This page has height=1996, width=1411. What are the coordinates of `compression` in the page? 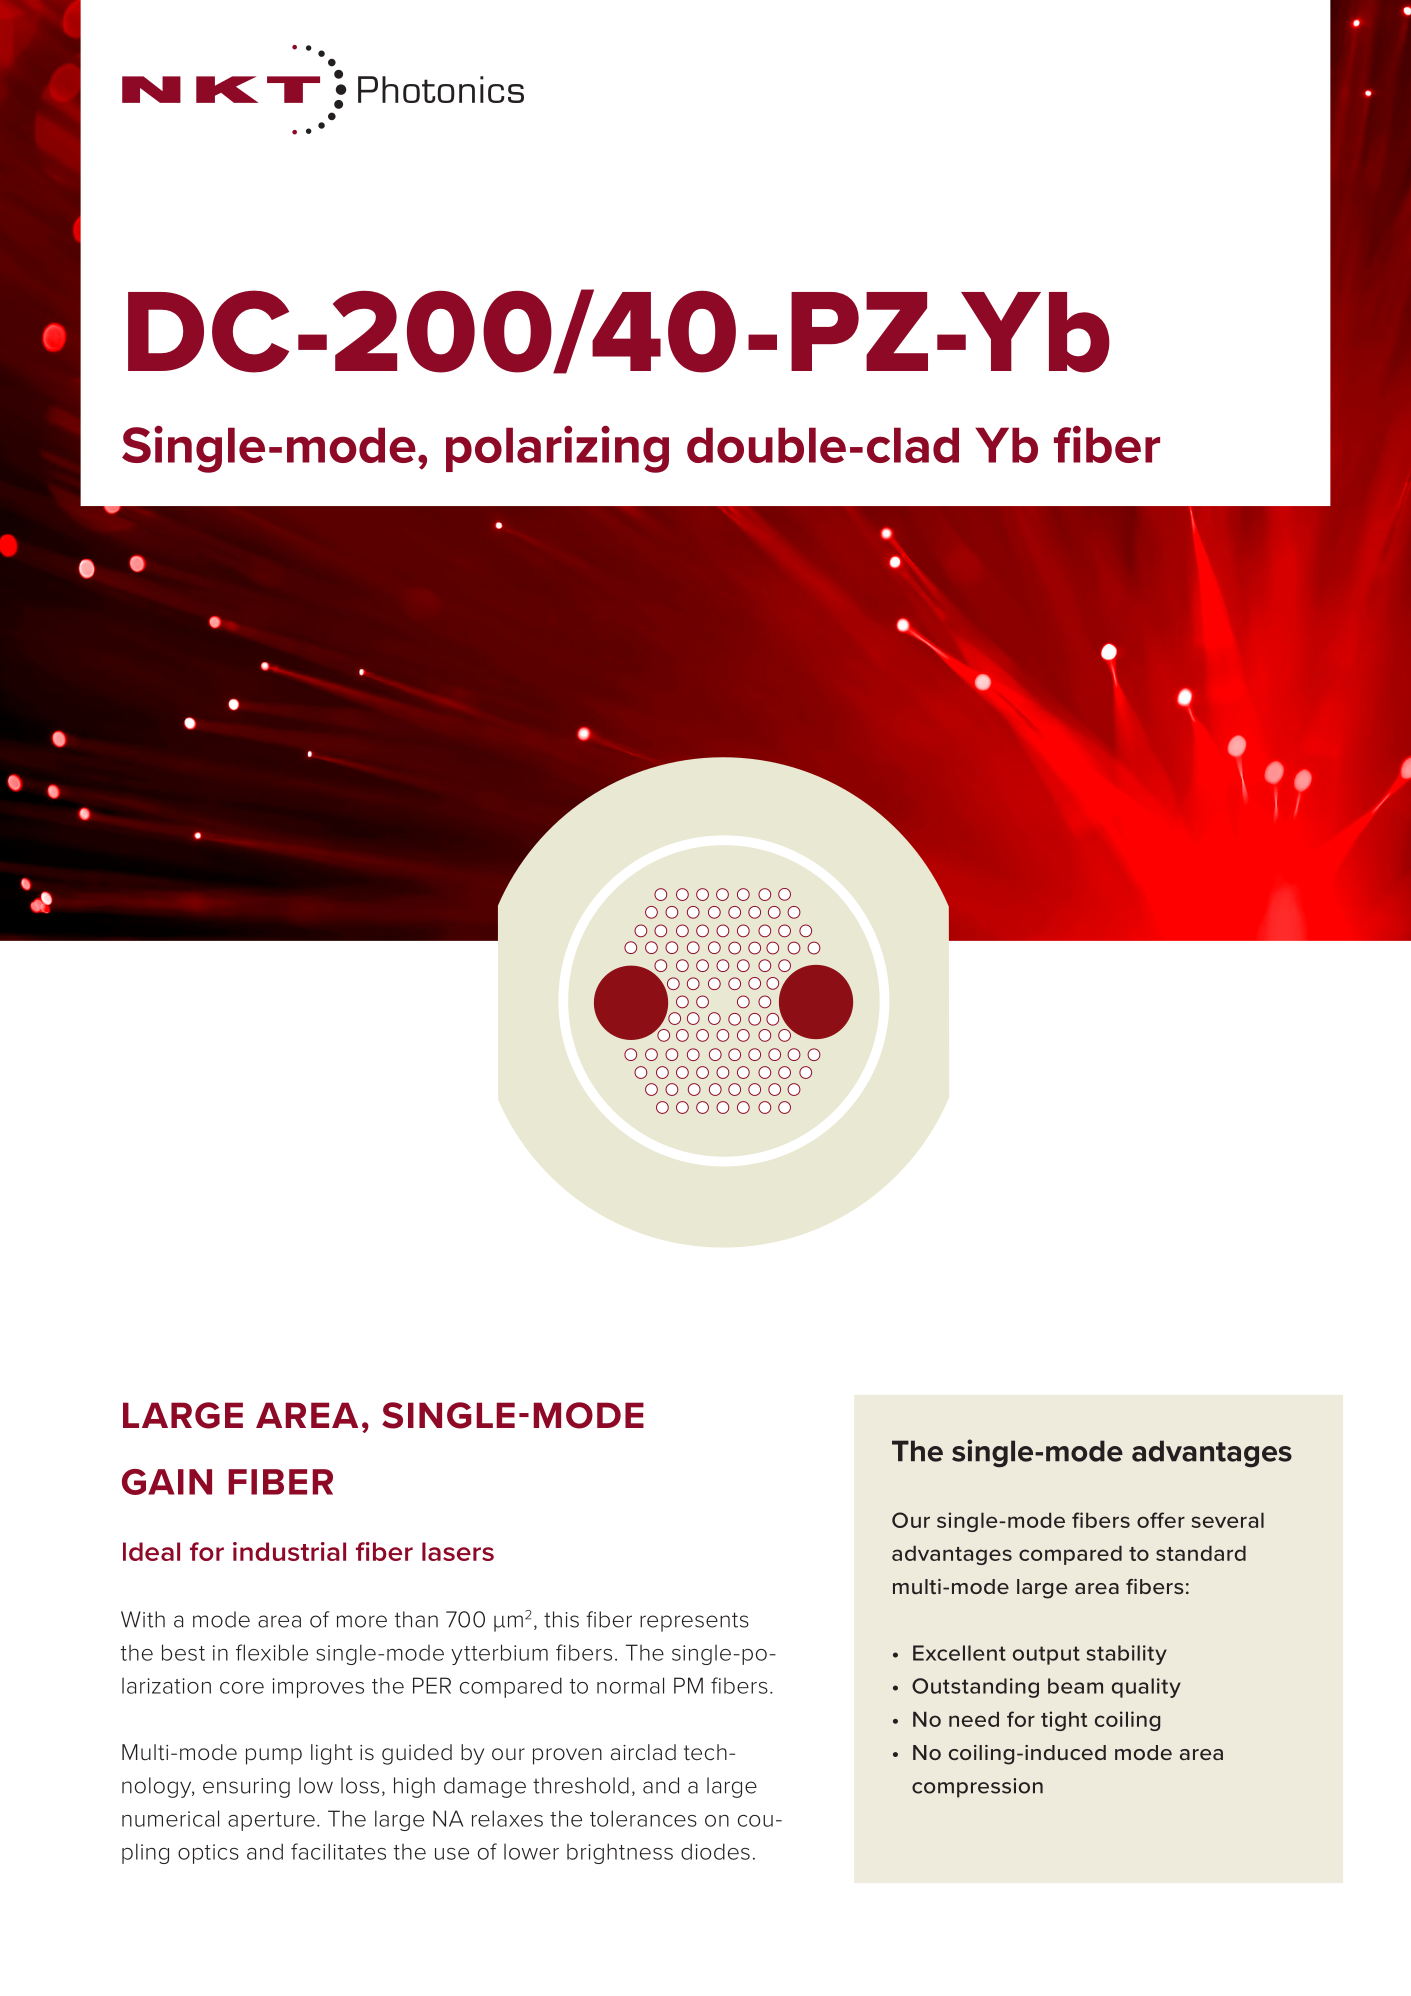 It's located at (977, 1788).
